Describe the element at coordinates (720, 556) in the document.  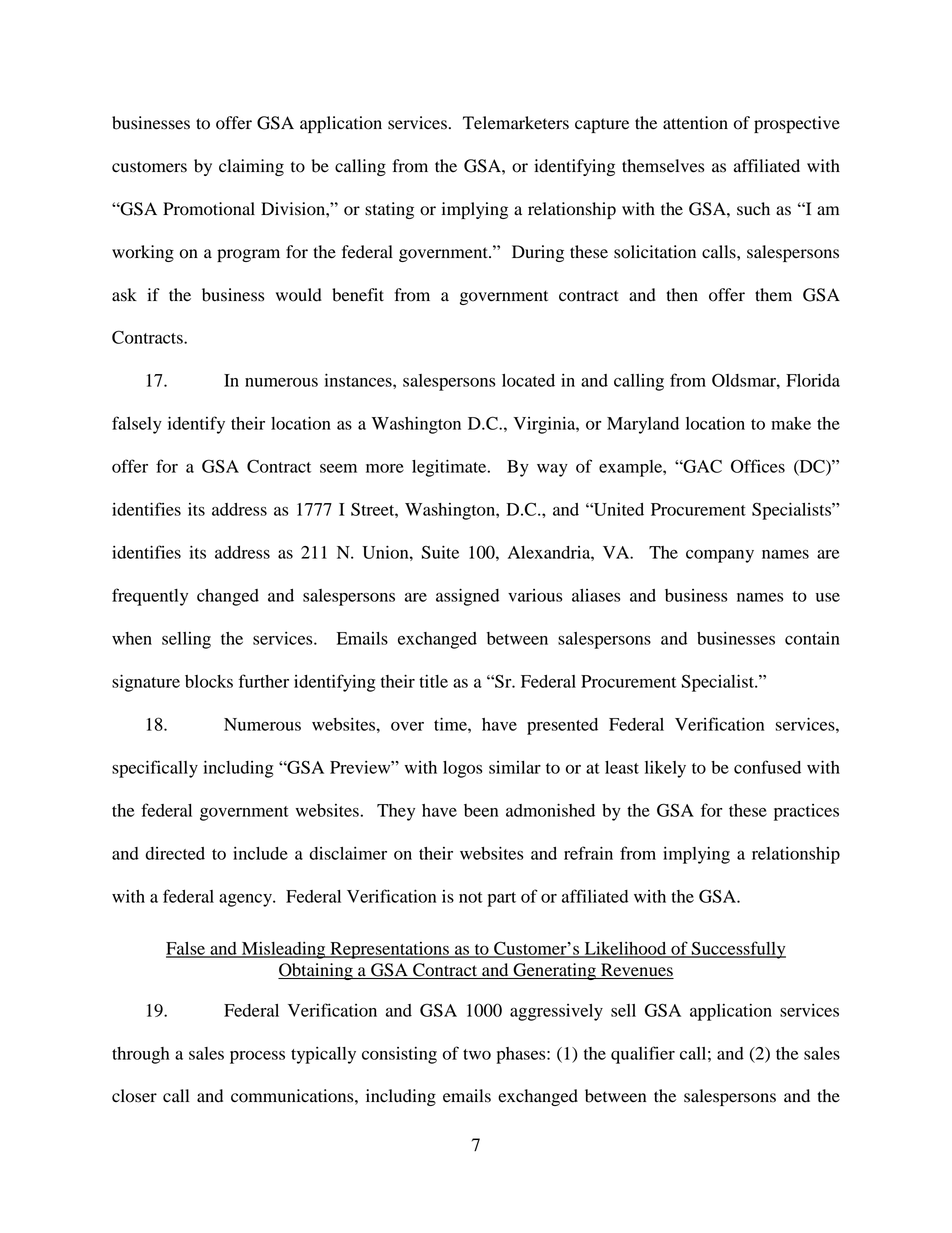
I see `company` at that location.
